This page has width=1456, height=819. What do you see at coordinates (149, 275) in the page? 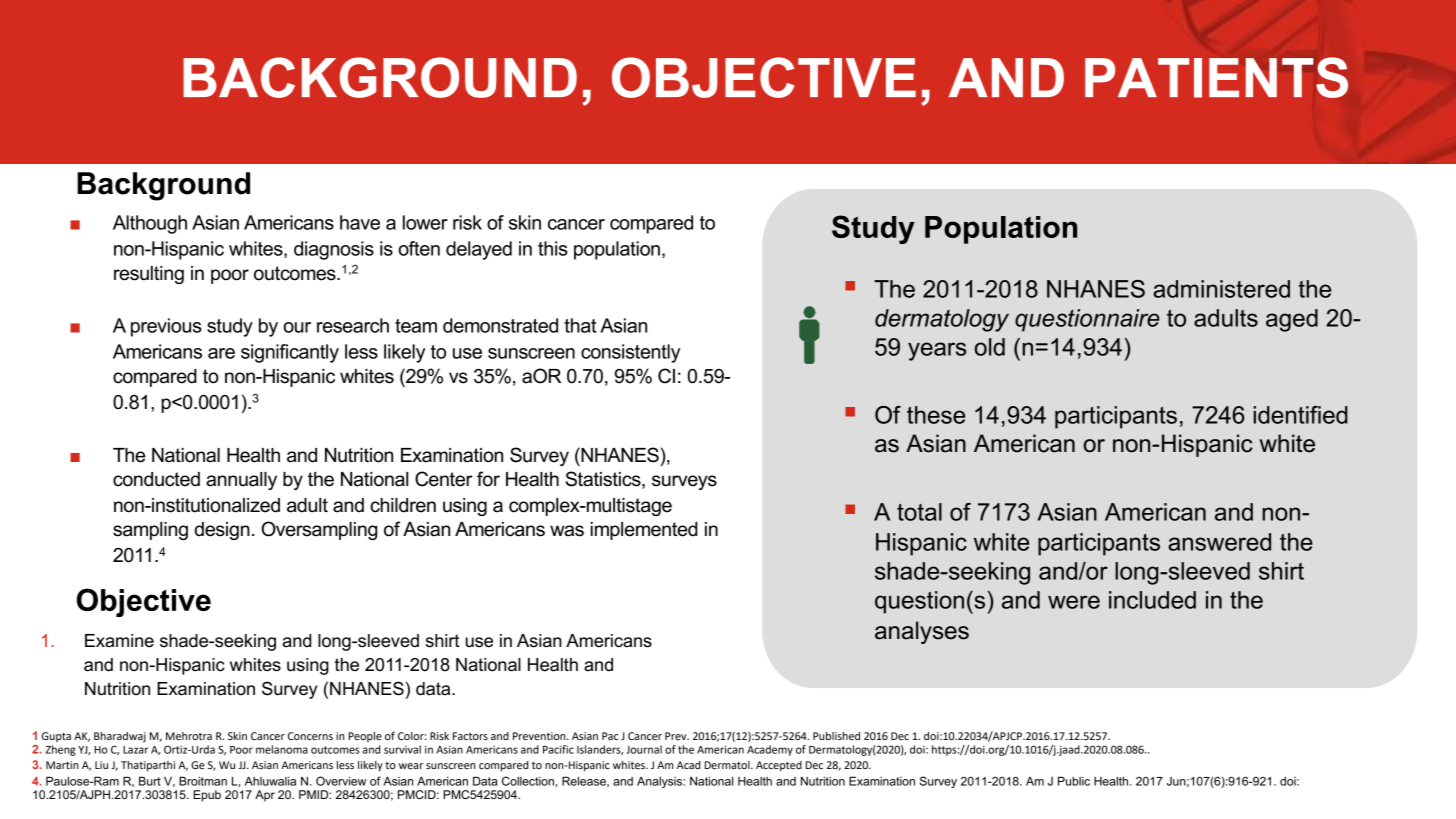
I see `resulting` at bounding box center [149, 275].
